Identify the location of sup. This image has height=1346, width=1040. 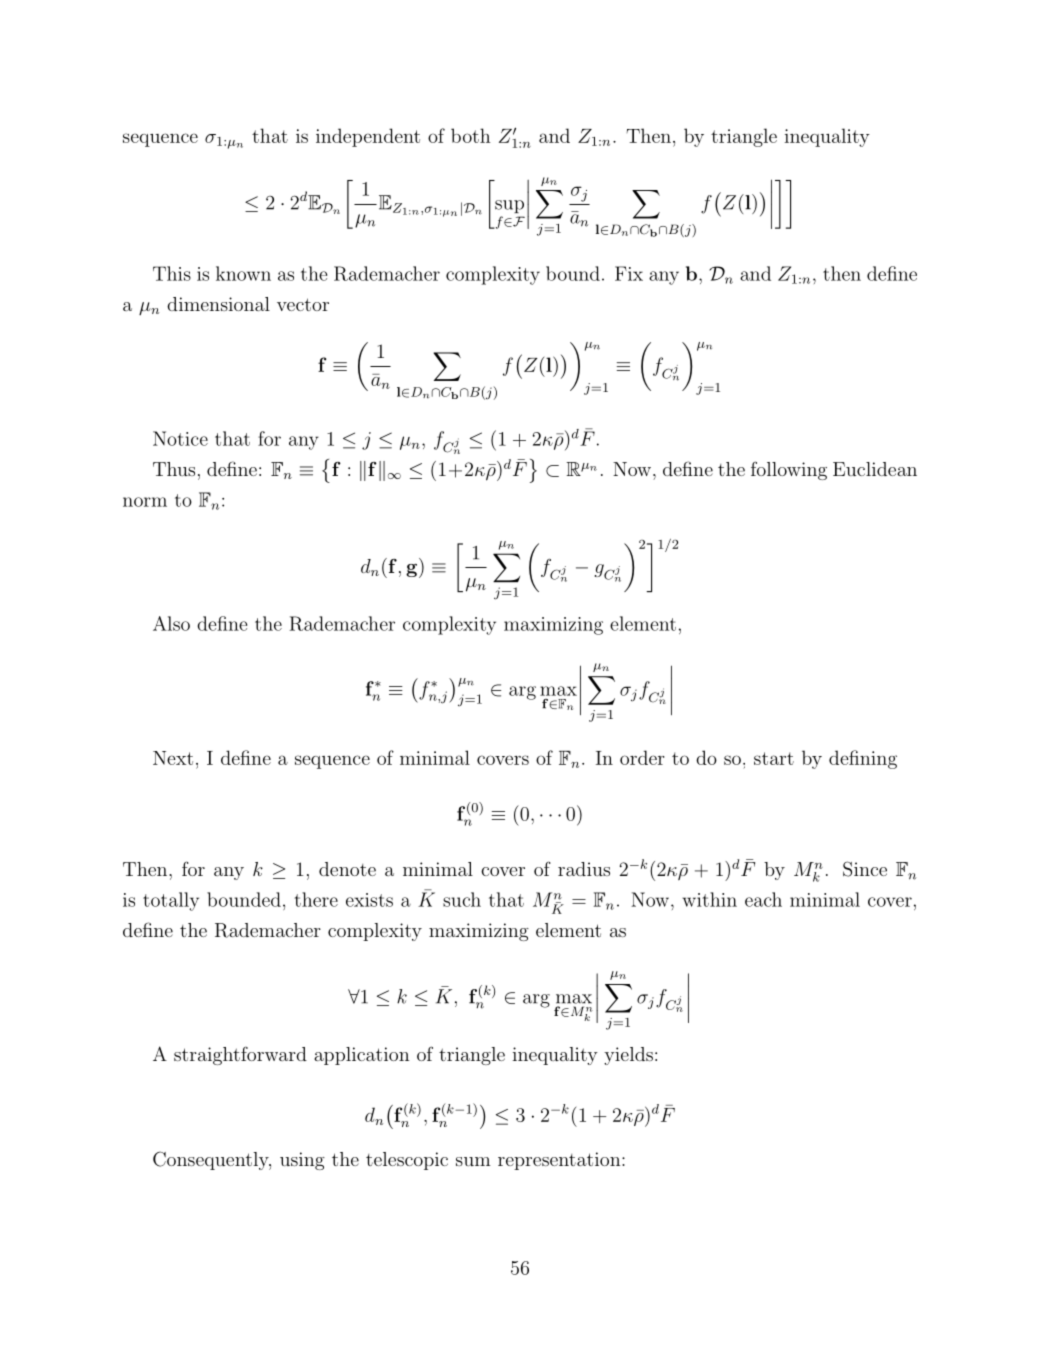
(509, 206).
